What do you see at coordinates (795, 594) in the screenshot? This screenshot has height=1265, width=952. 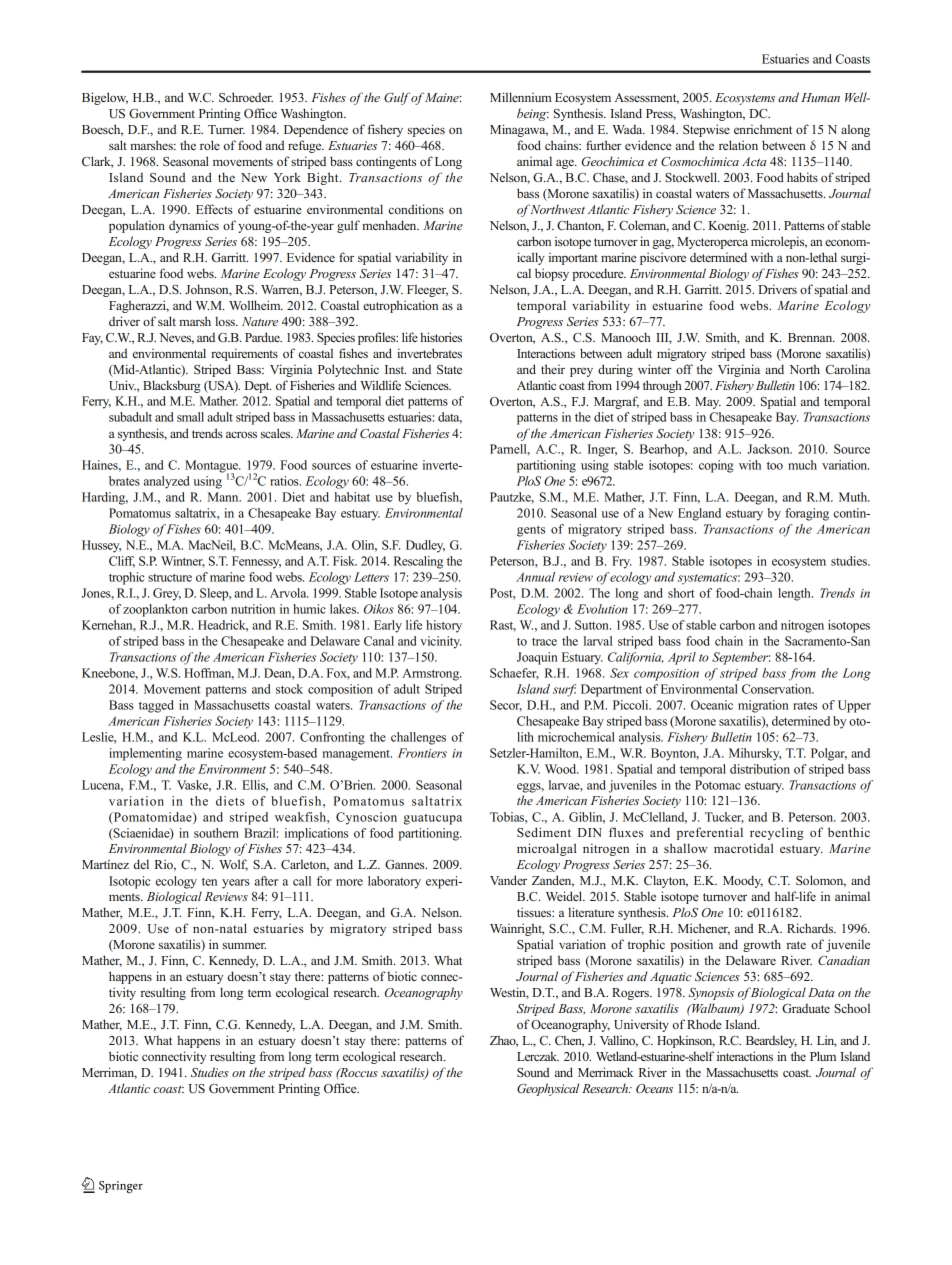 I see `length` at bounding box center [795, 594].
